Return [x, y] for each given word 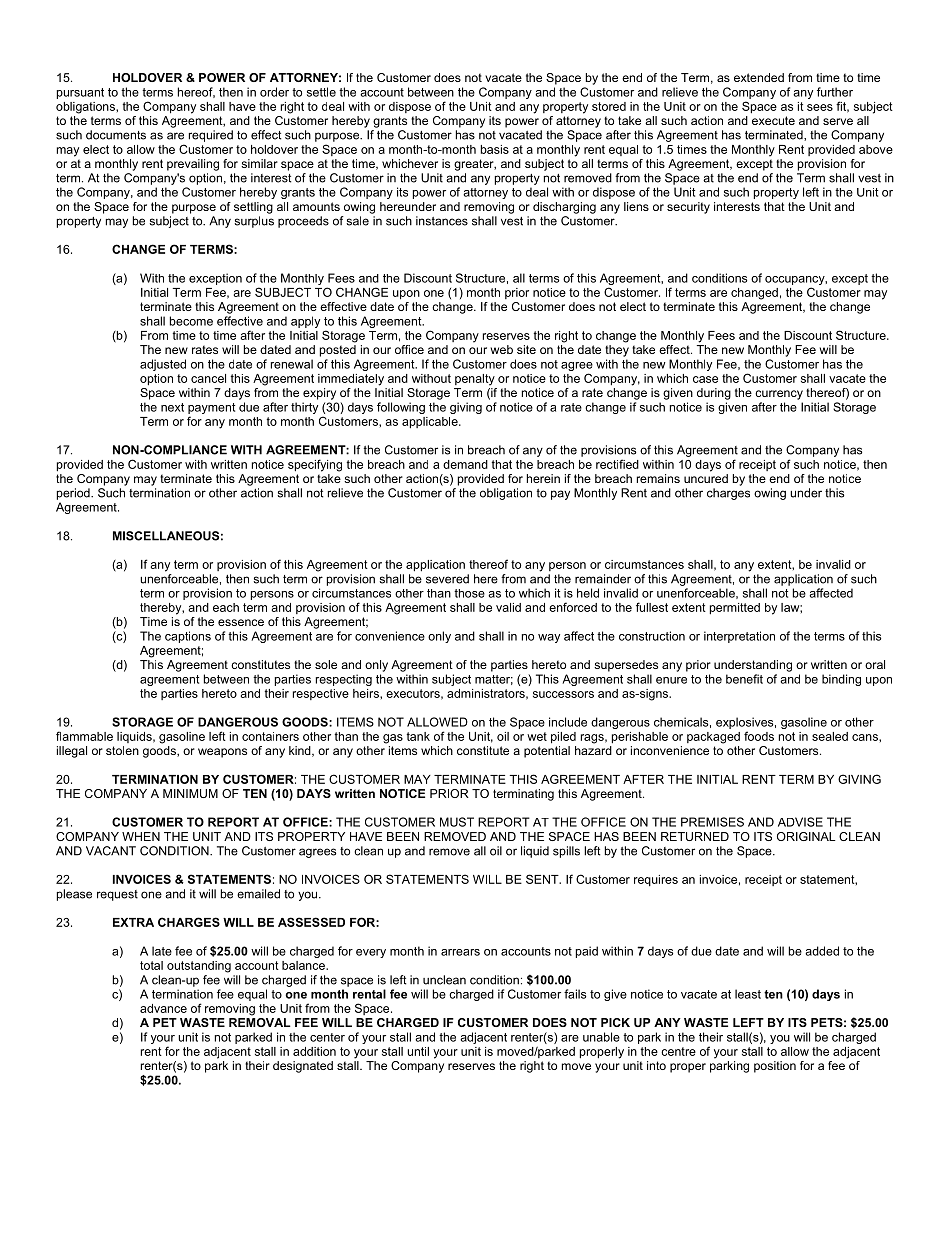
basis [495, 149]
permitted [735, 609]
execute [773, 120]
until [418, 1051]
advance [163, 1008]
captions [188, 637]
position [775, 1067]
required [211, 136]
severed [447, 579]
